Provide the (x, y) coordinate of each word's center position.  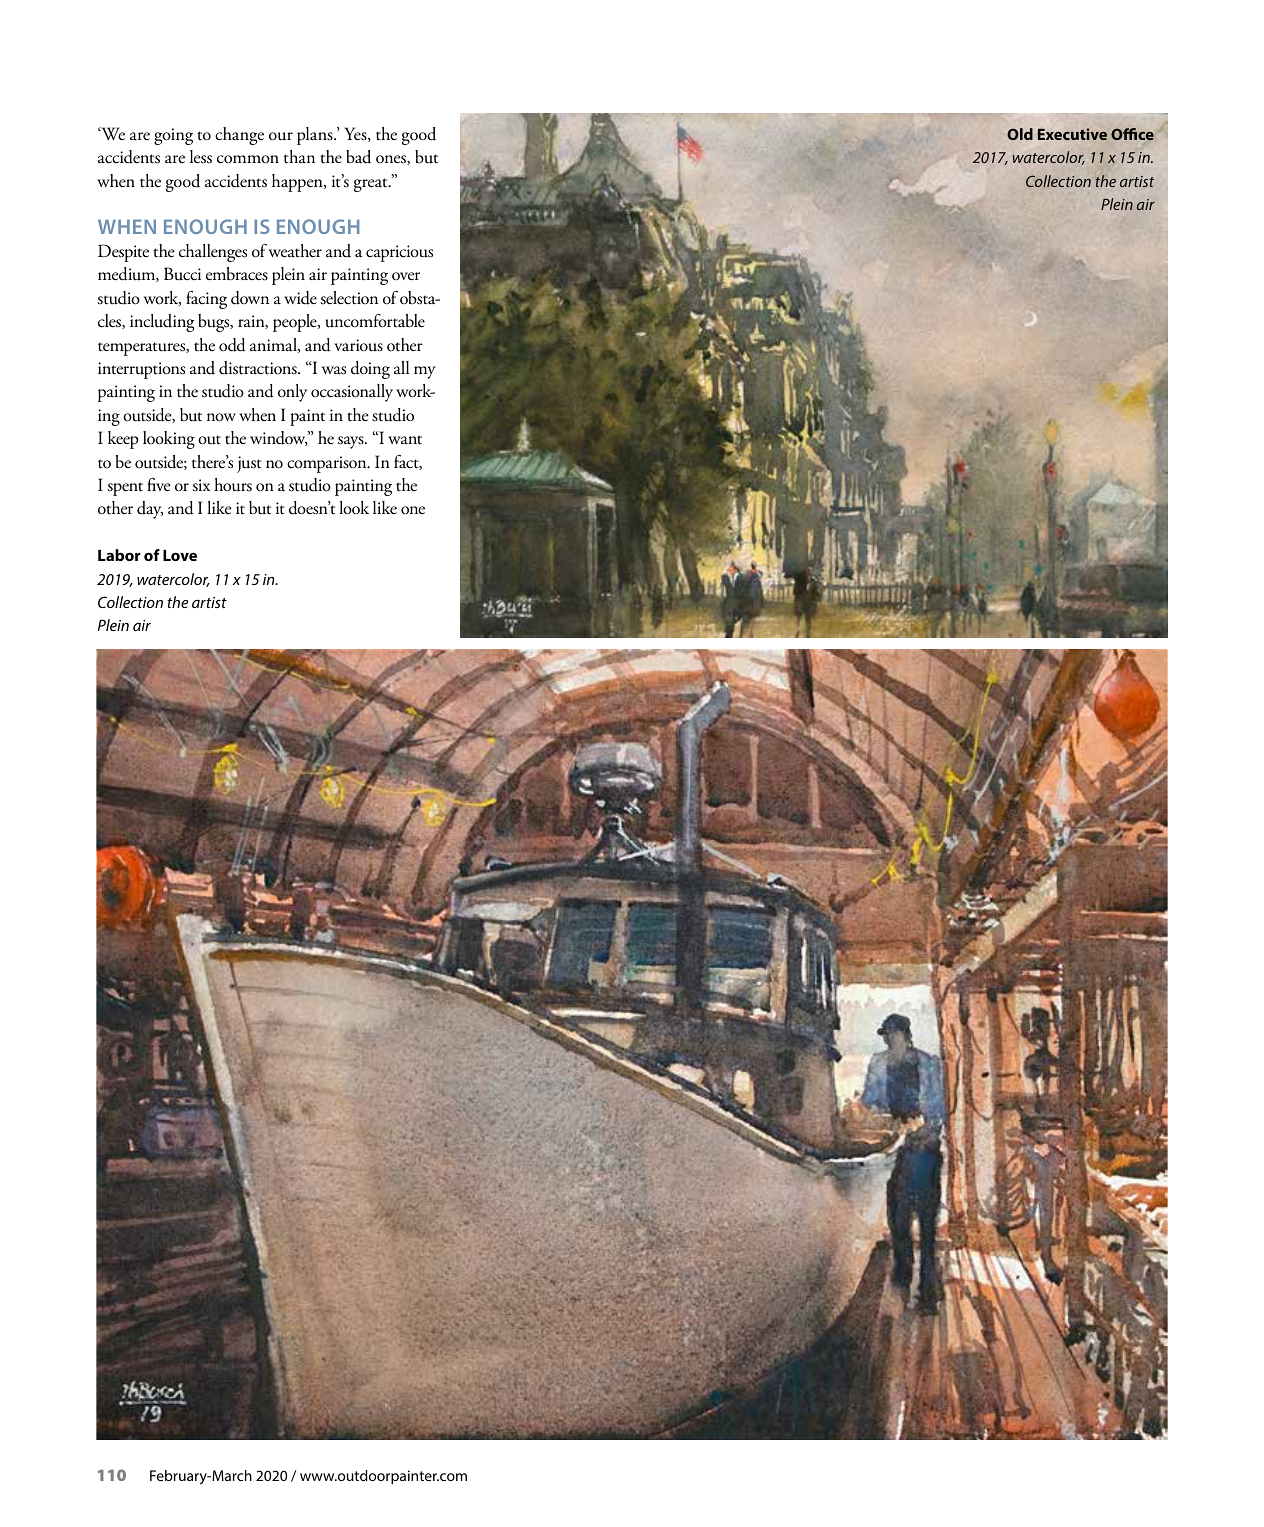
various (358, 345)
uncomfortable (375, 321)
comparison (328, 464)
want (405, 439)
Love (180, 555)
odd (232, 345)
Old (1020, 134)
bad (358, 157)
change (239, 136)
